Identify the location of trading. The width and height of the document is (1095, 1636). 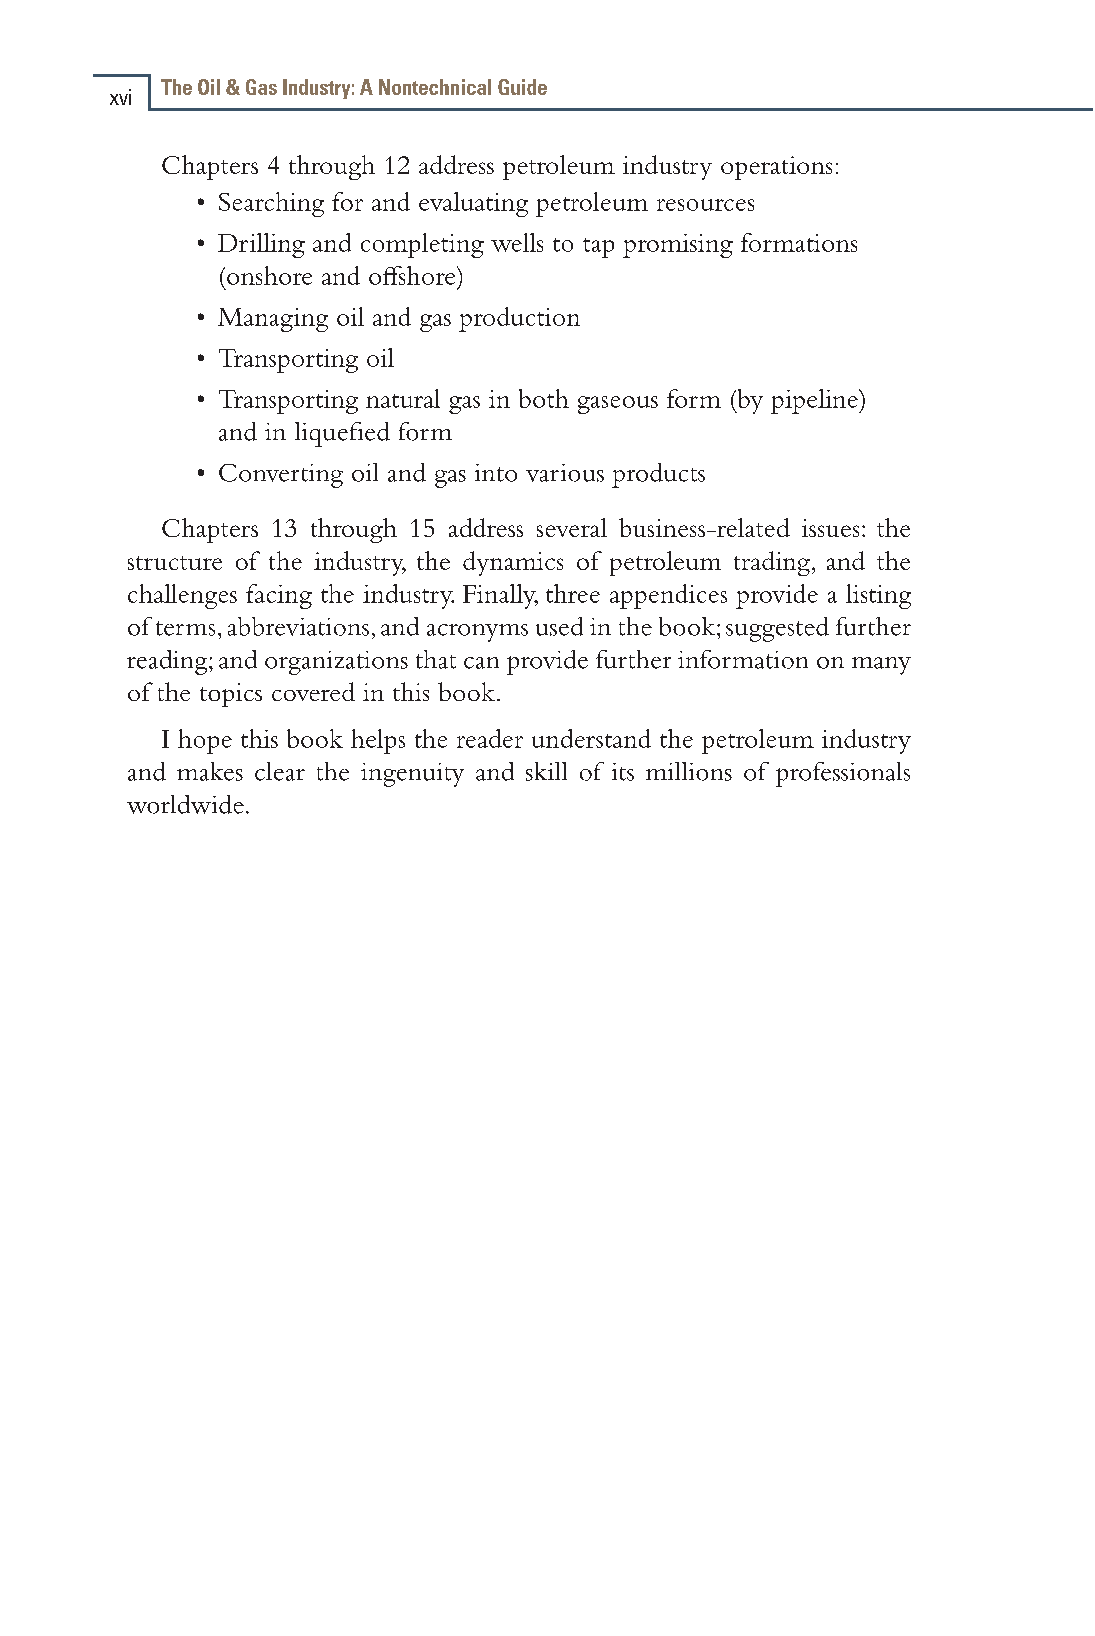
(772, 563).
